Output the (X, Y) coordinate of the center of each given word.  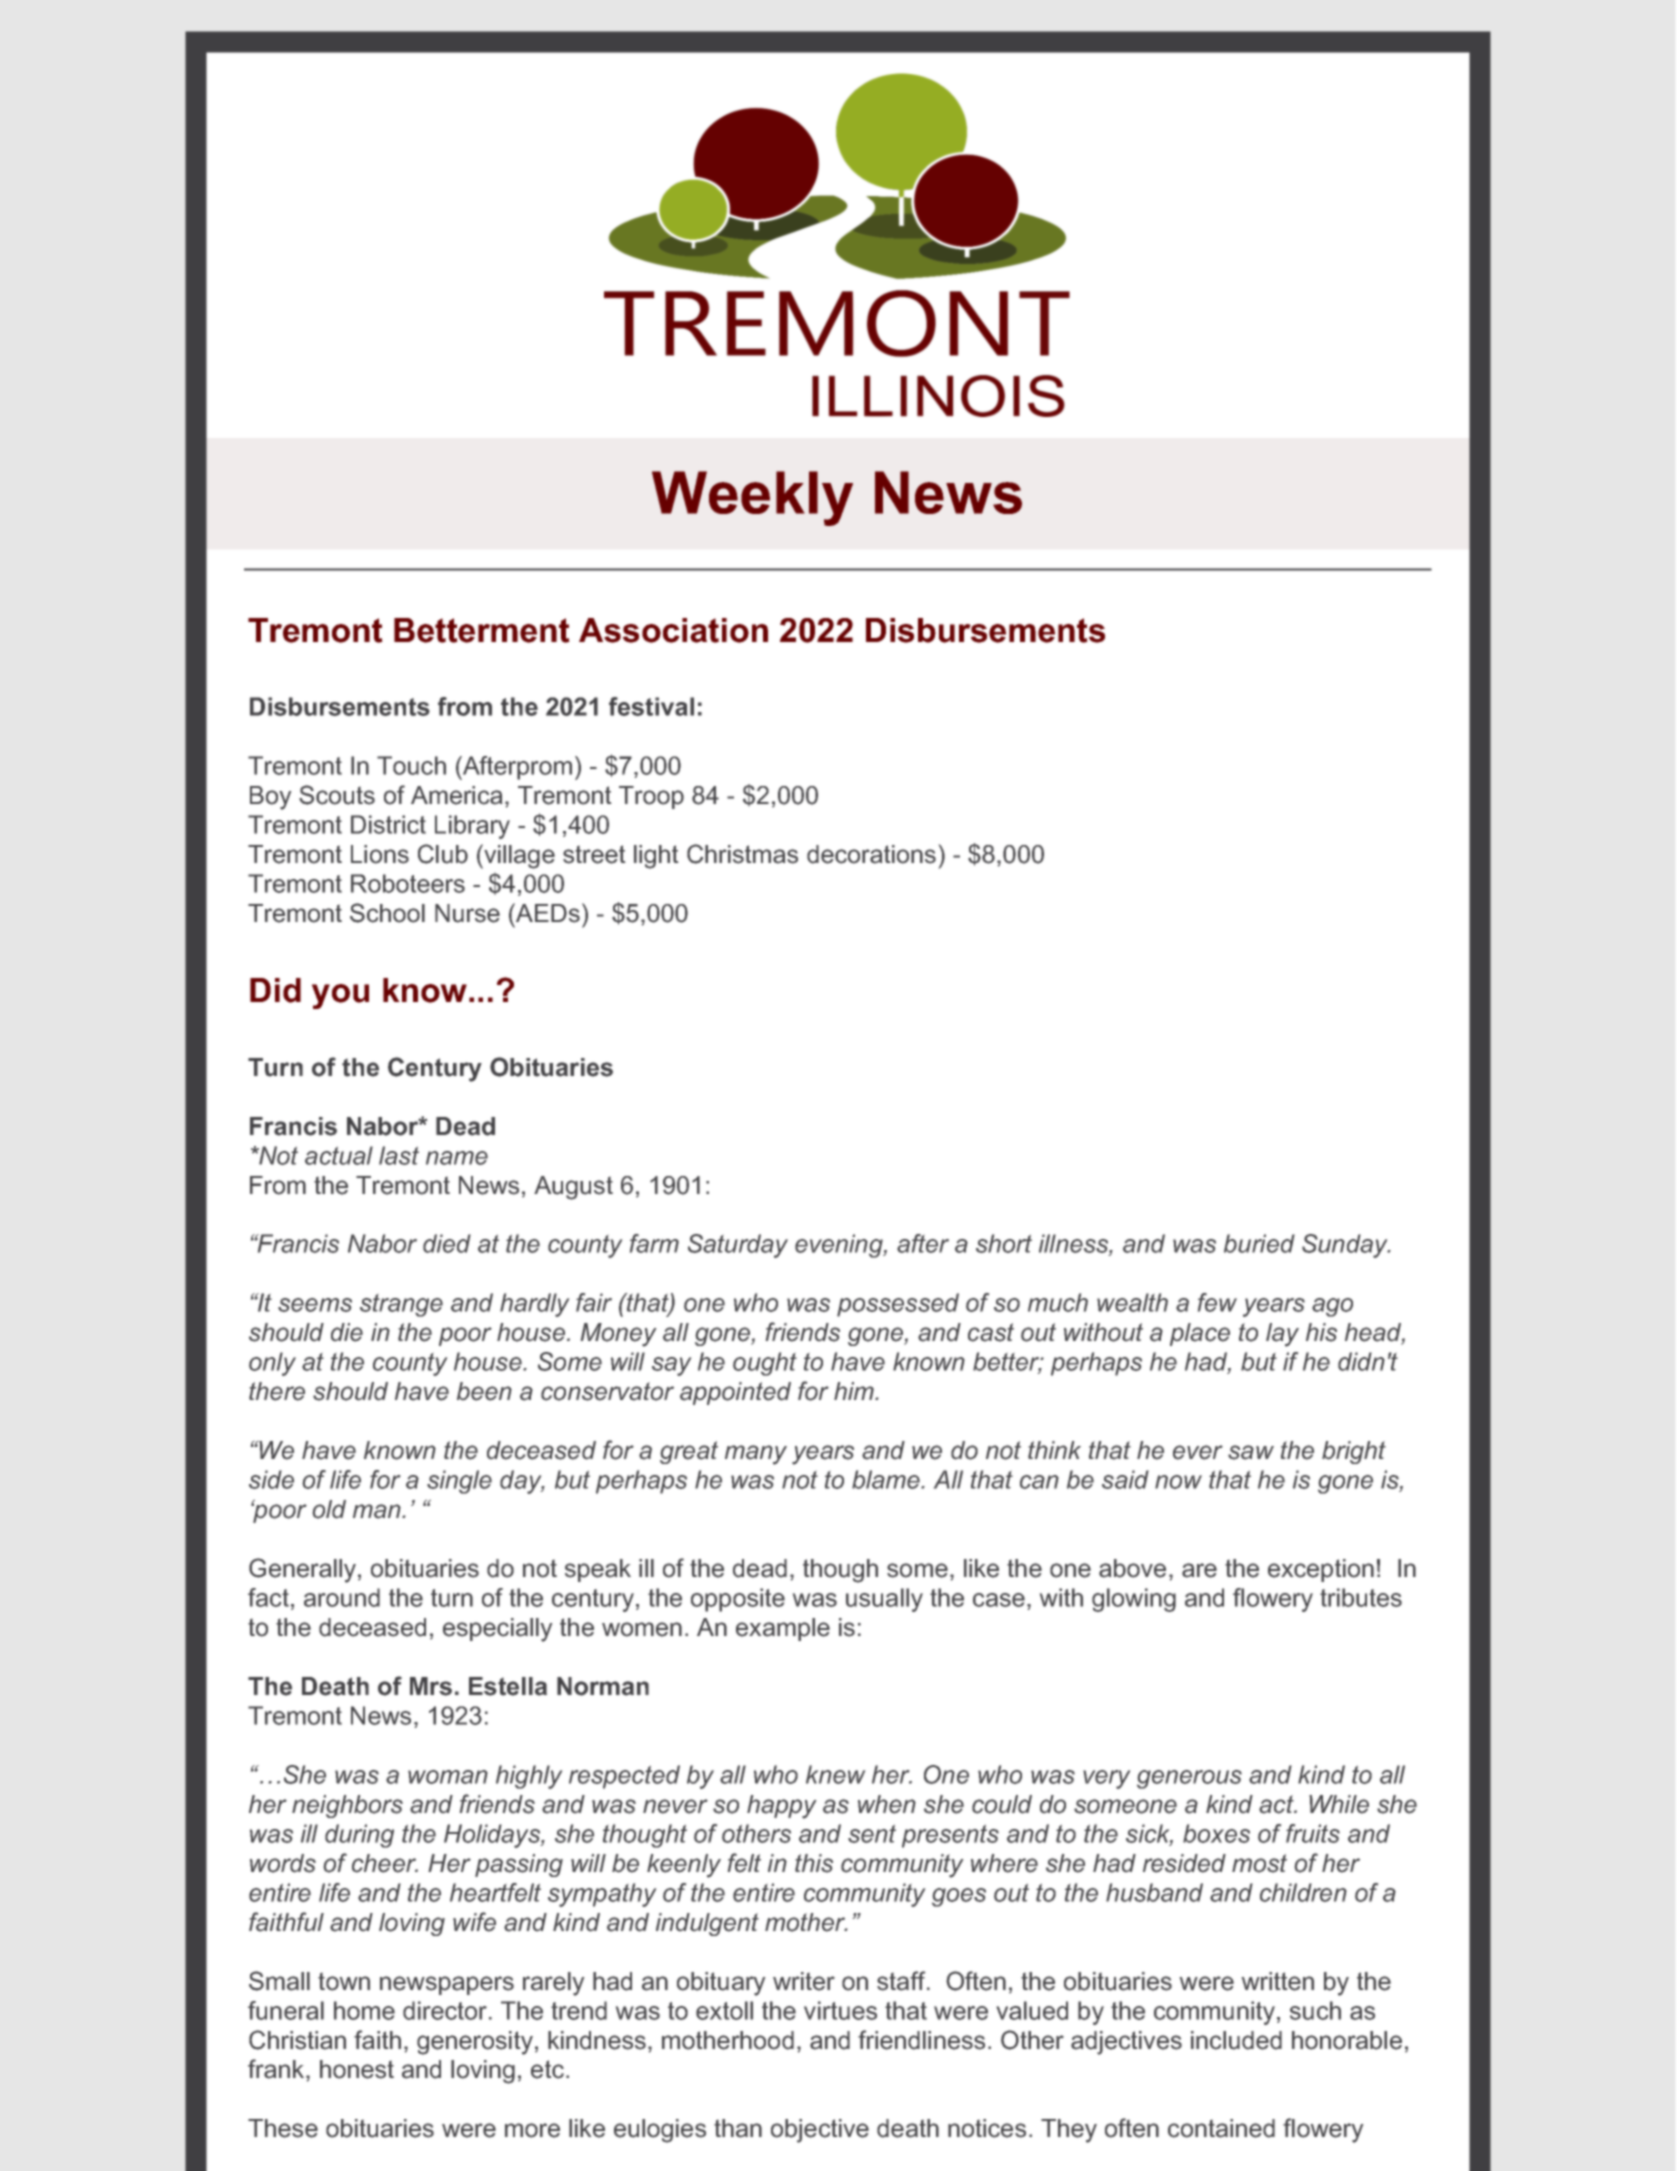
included (1236, 2040)
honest (357, 2069)
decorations (871, 854)
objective (820, 2131)
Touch (411, 765)
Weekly (752, 498)
